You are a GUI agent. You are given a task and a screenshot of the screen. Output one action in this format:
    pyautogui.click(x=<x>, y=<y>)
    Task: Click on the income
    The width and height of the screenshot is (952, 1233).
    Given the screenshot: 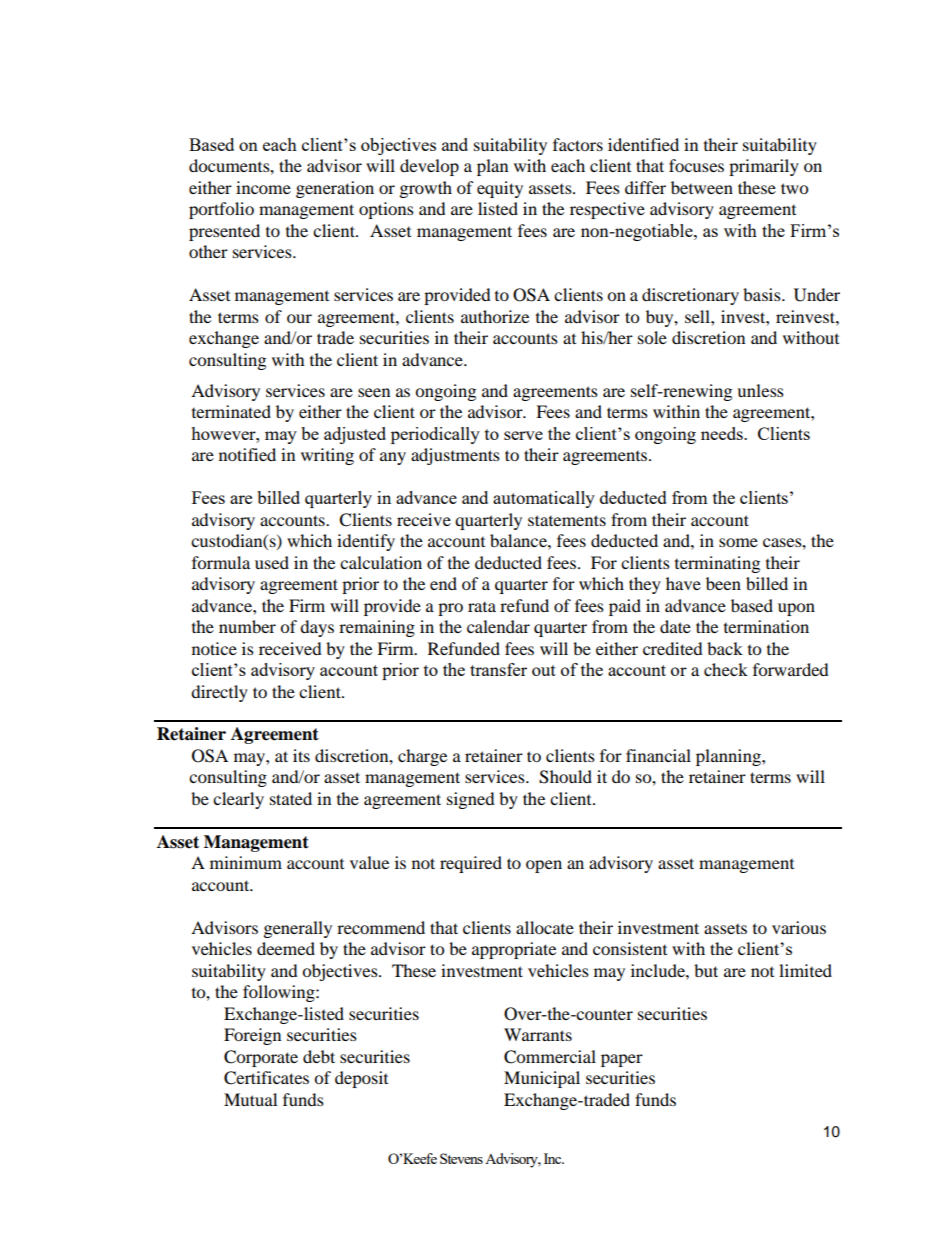 What is the action you would take?
    pyautogui.click(x=263, y=187)
